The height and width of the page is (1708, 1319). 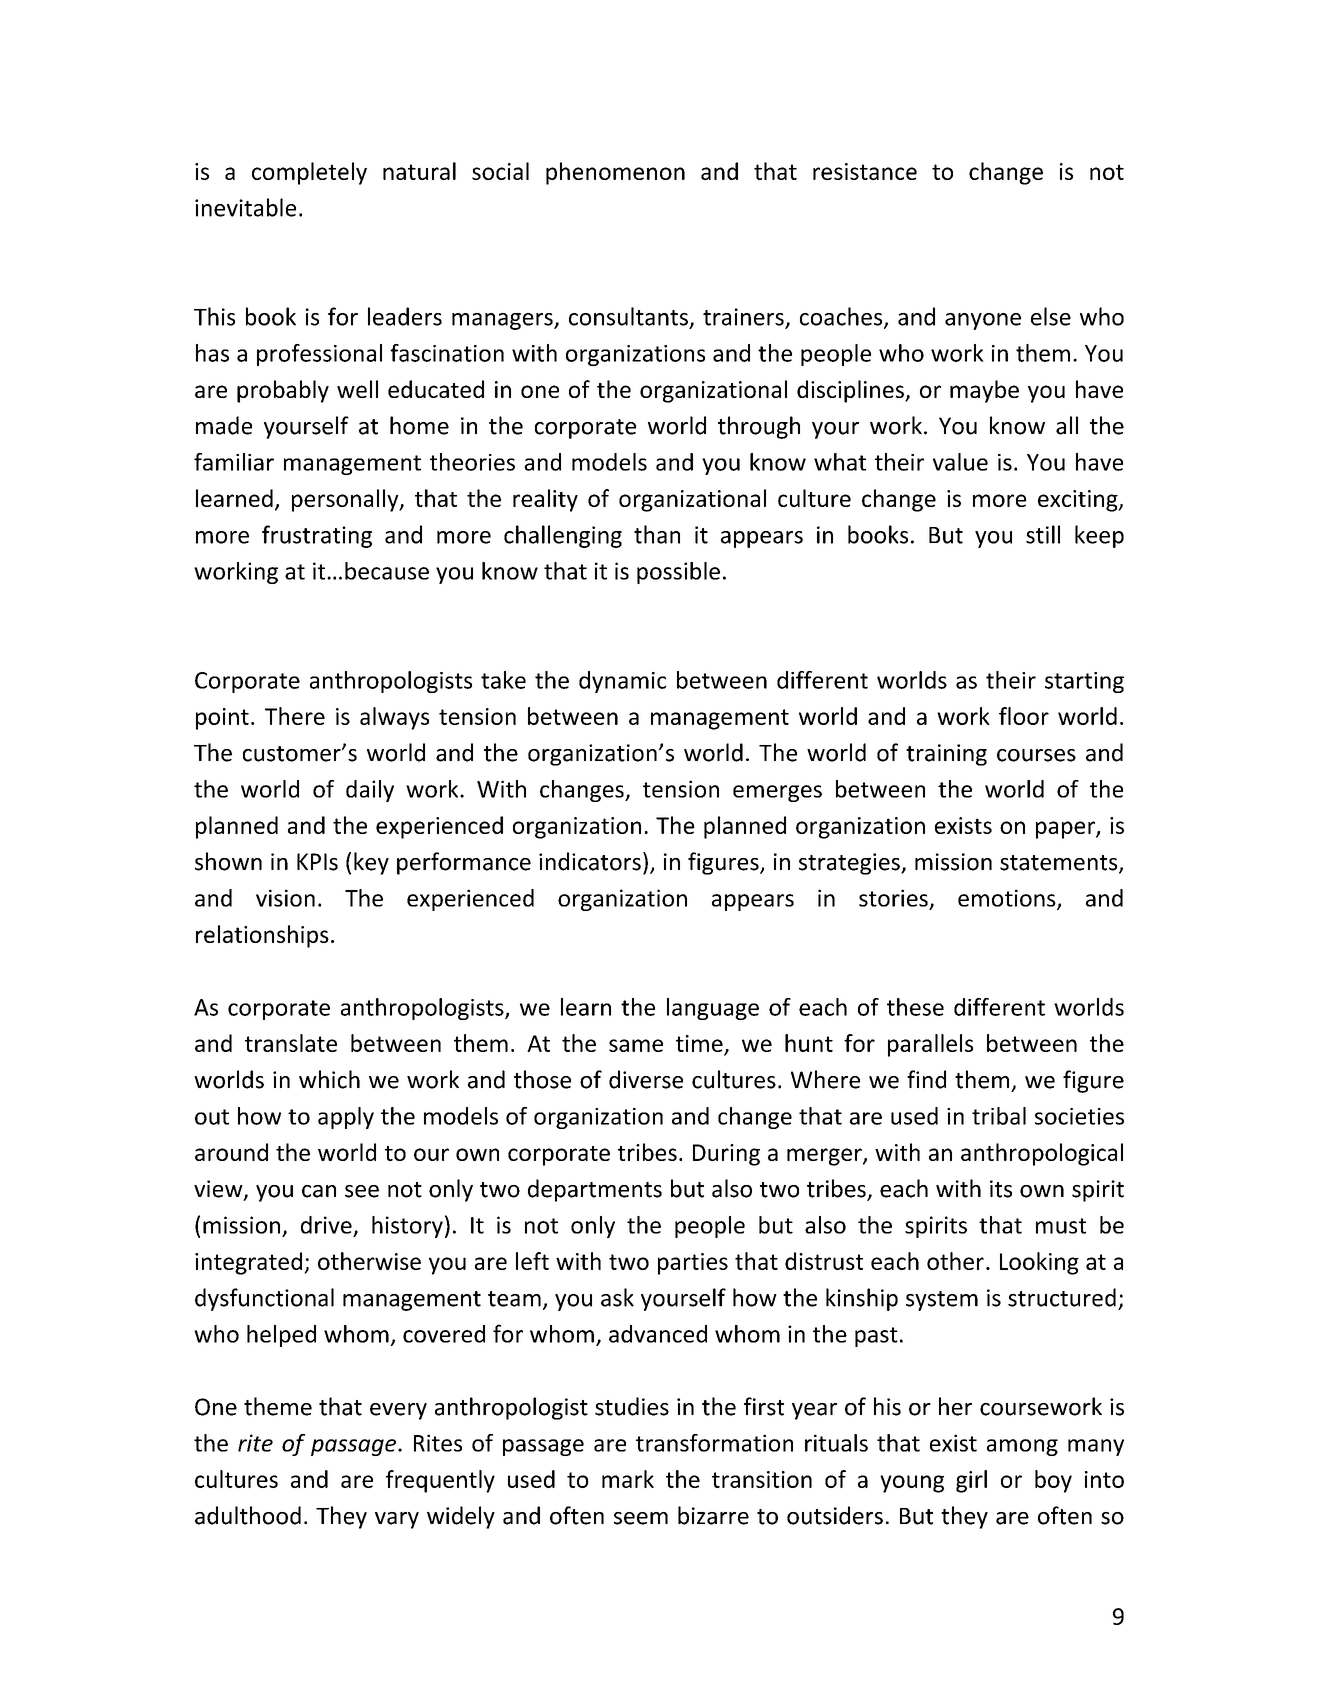 What do you see at coordinates (1084, 682) in the page?
I see `starting` at bounding box center [1084, 682].
